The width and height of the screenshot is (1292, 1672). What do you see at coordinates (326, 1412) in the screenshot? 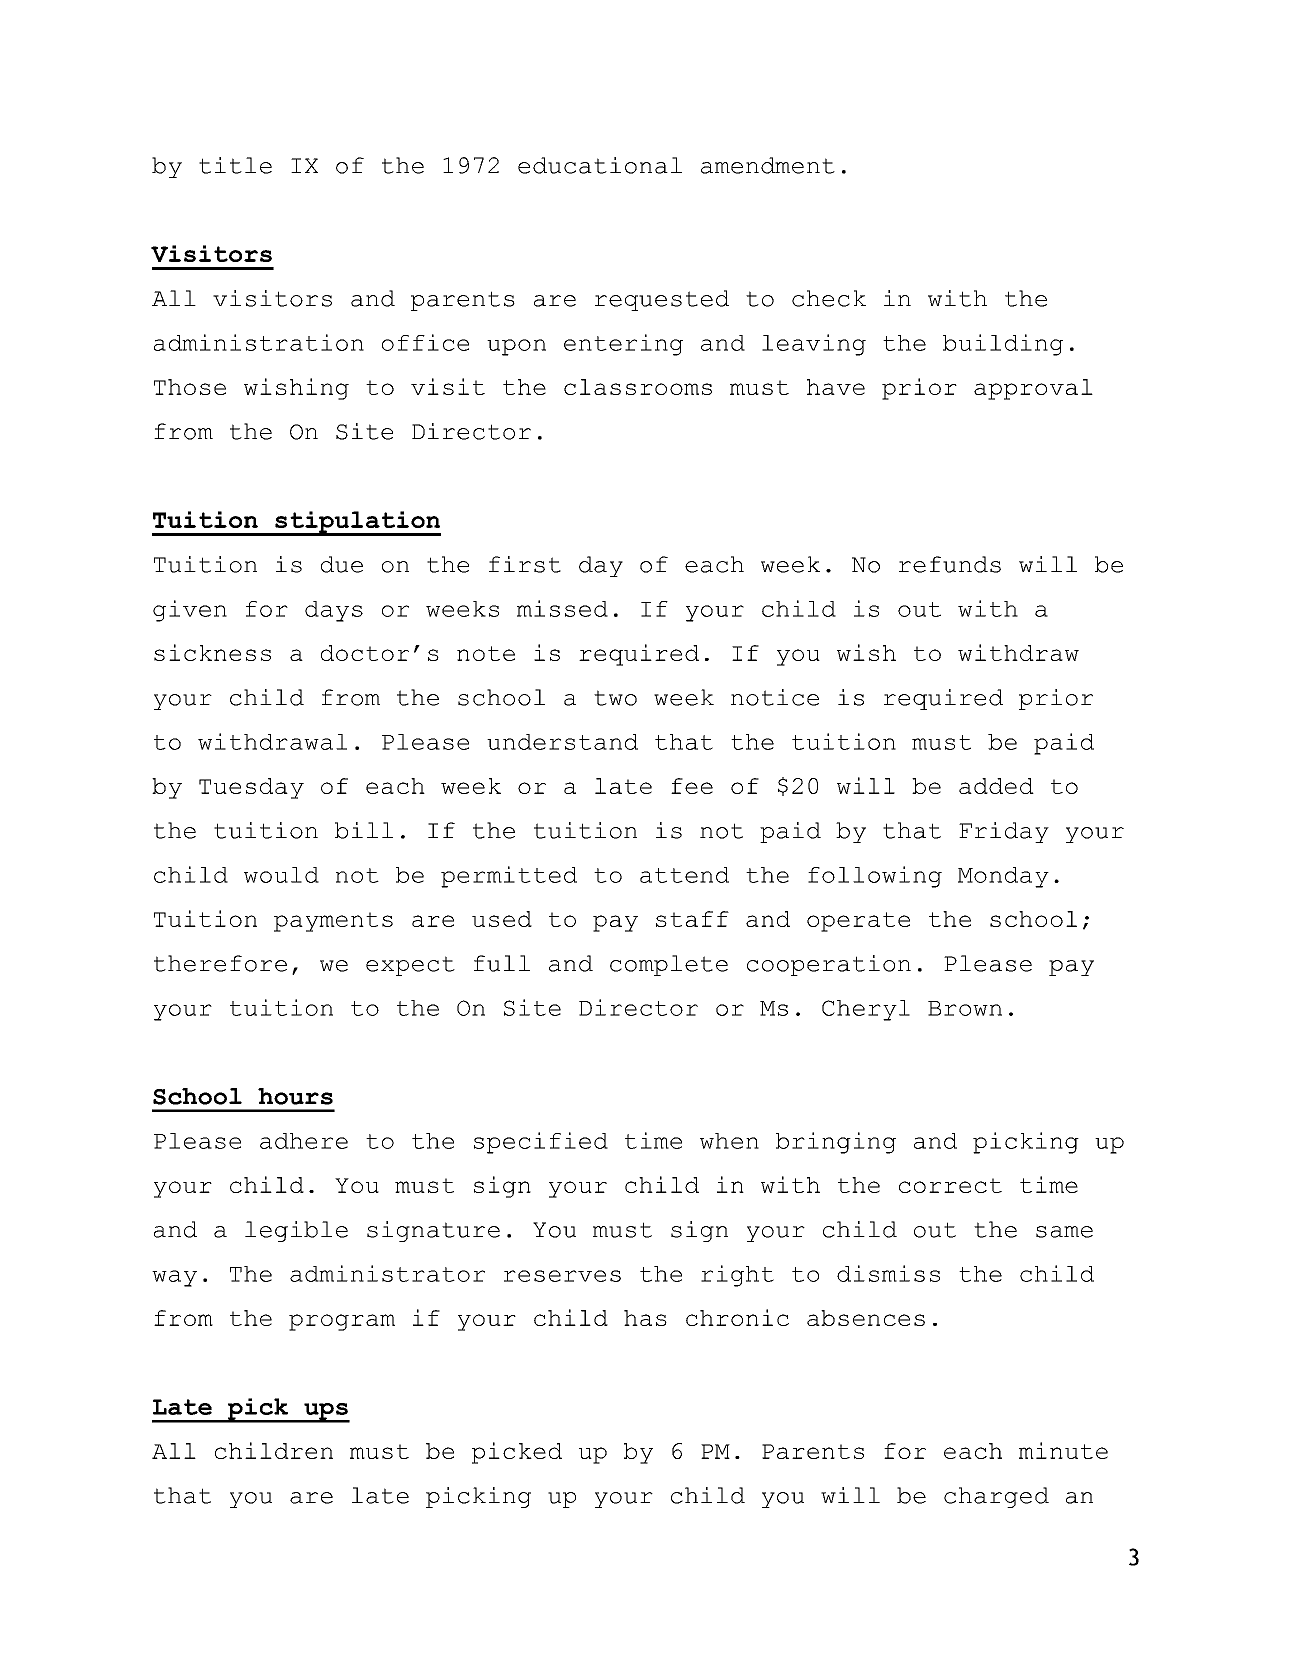
I see `ups` at bounding box center [326, 1412].
